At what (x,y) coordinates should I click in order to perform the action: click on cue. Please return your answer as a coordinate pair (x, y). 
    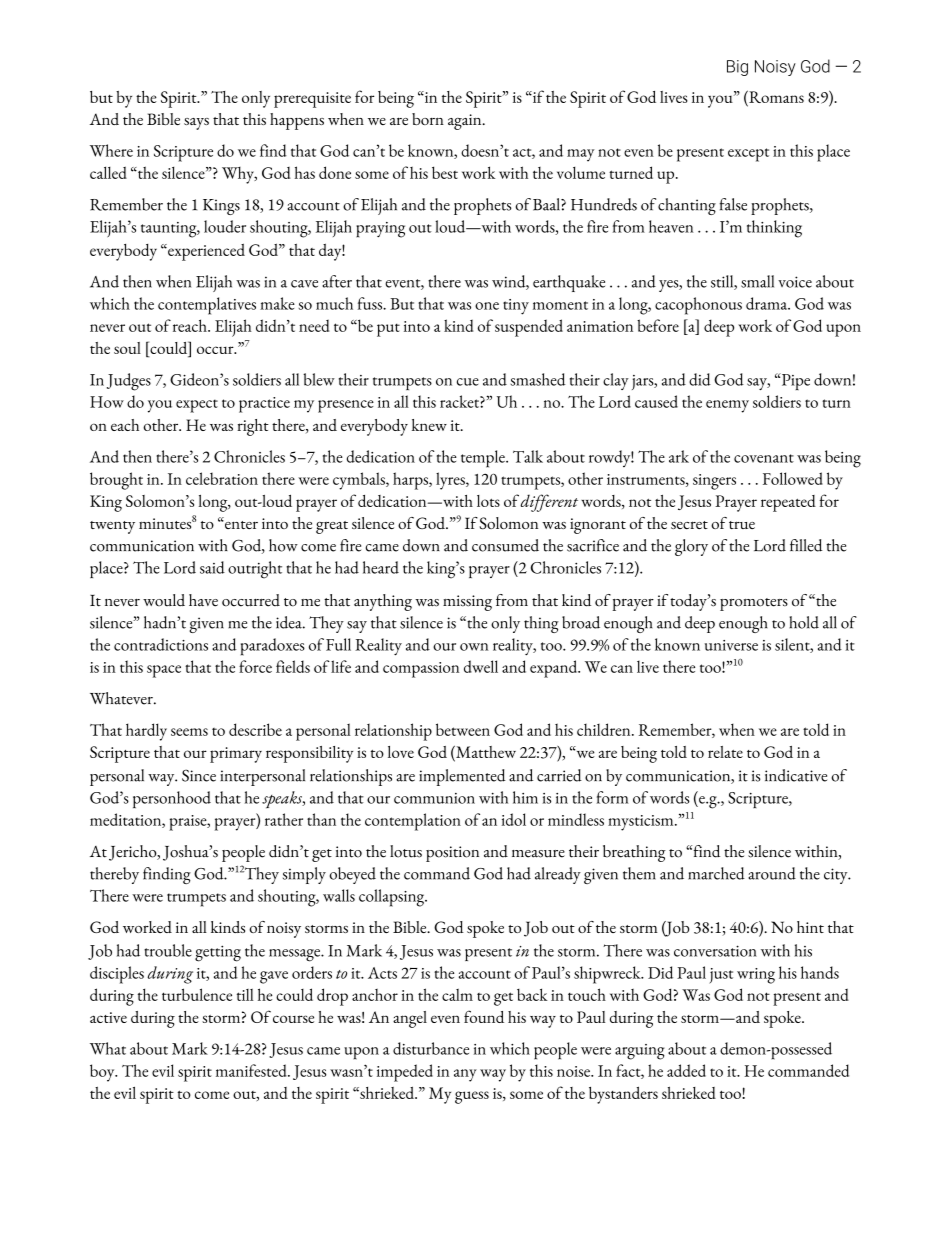
    Looking at the image, I should click on (468, 382).
